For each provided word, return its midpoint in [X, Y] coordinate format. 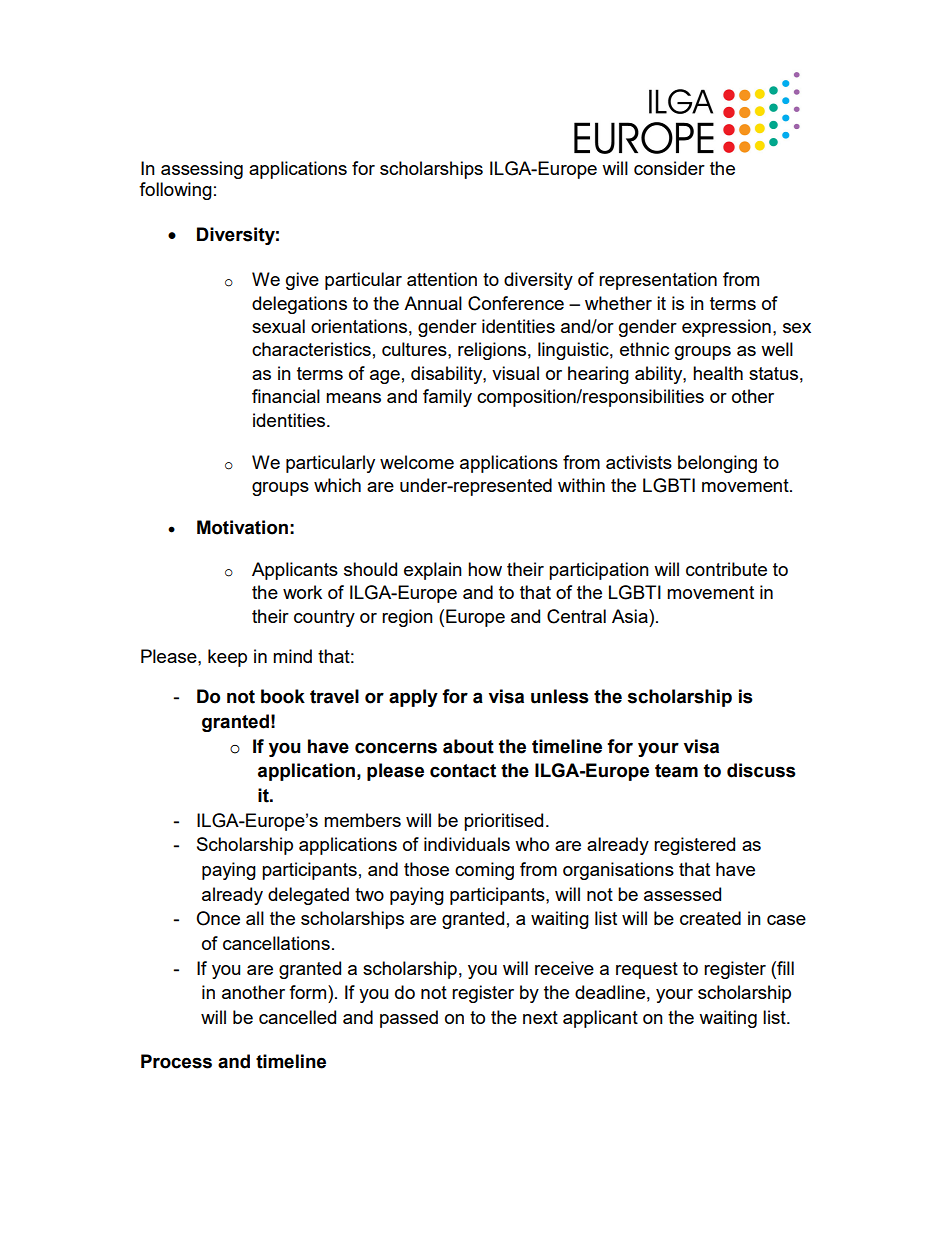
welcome [417, 462]
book [283, 696]
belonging [717, 464]
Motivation [242, 527]
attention [442, 279]
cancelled [297, 1017]
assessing [202, 170]
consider [669, 168]
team [676, 771]
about [468, 746]
